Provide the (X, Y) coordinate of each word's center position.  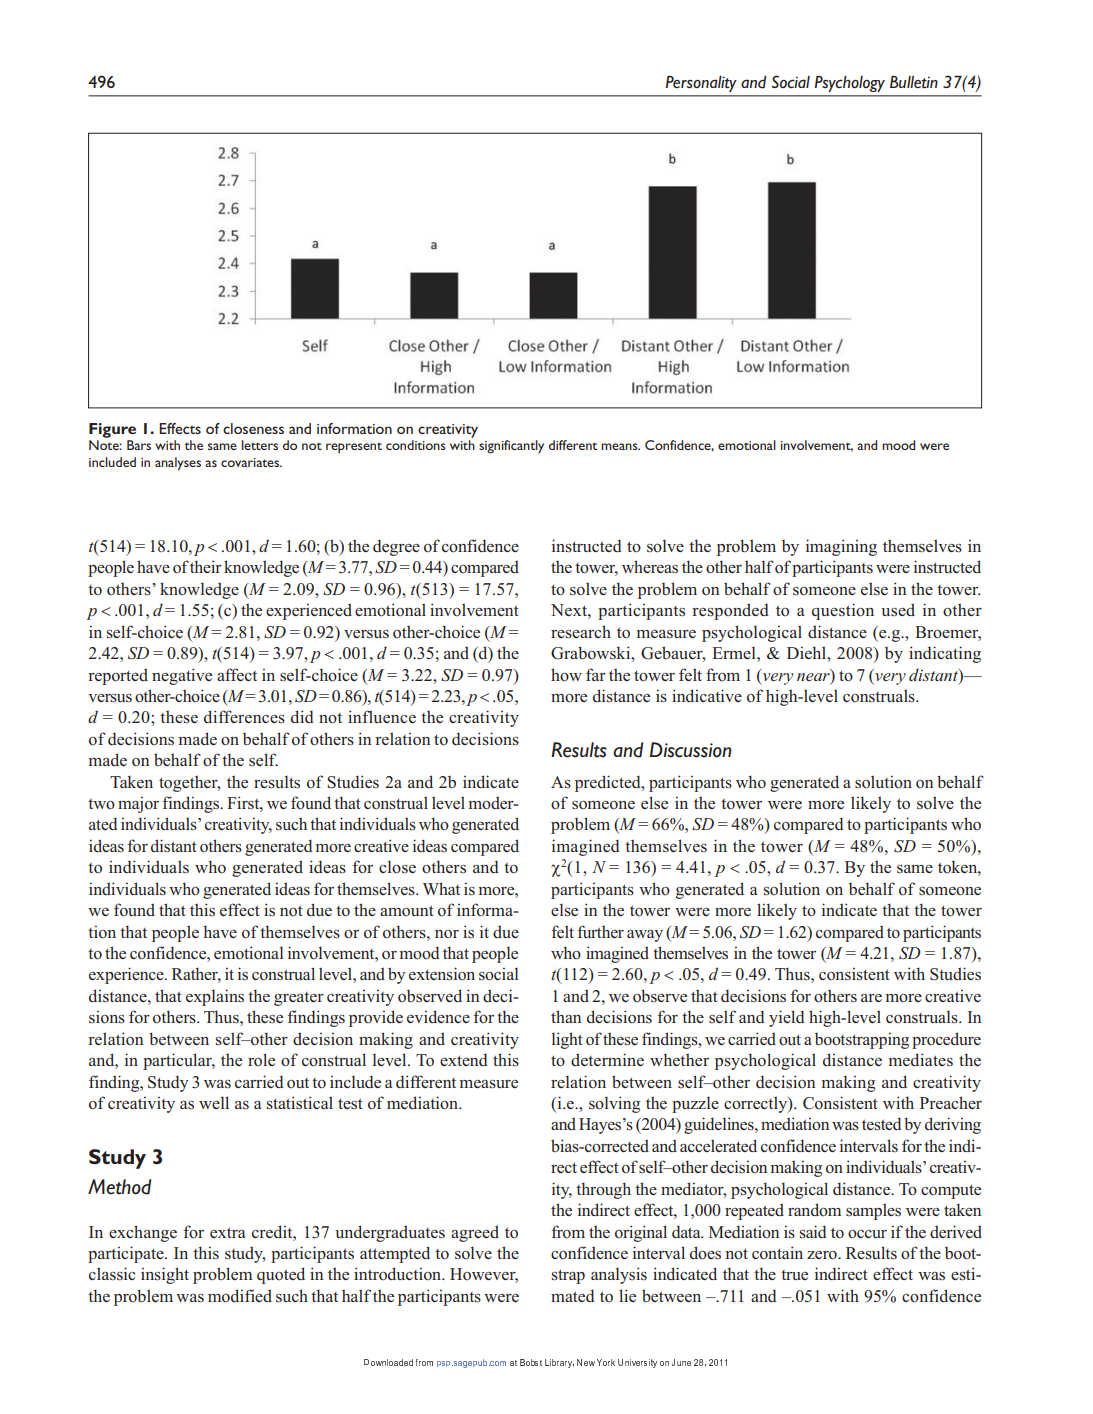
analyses (178, 464)
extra (227, 1232)
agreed (475, 1233)
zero (823, 1255)
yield (787, 1018)
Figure (112, 430)
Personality (701, 84)
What (441, 888)
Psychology (850, 84)
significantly (511, 447)
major (138, 804)
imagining (841, 547)
